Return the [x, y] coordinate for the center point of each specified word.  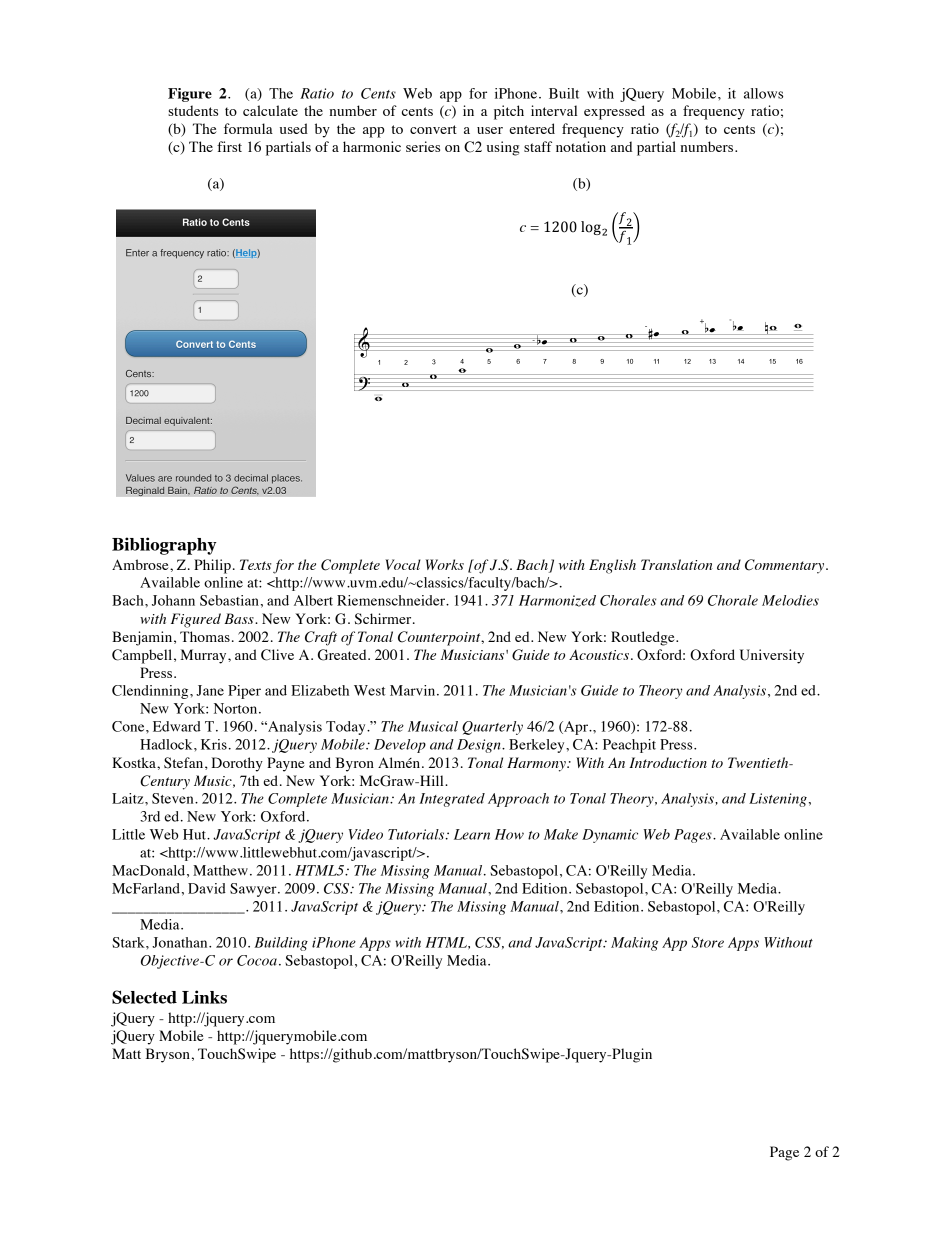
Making [634, 944]
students [193, 110]
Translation [677, 564]
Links [204, 997]
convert [433, 129]
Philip [212, 566]
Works [445, 564]
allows [763, 93]
